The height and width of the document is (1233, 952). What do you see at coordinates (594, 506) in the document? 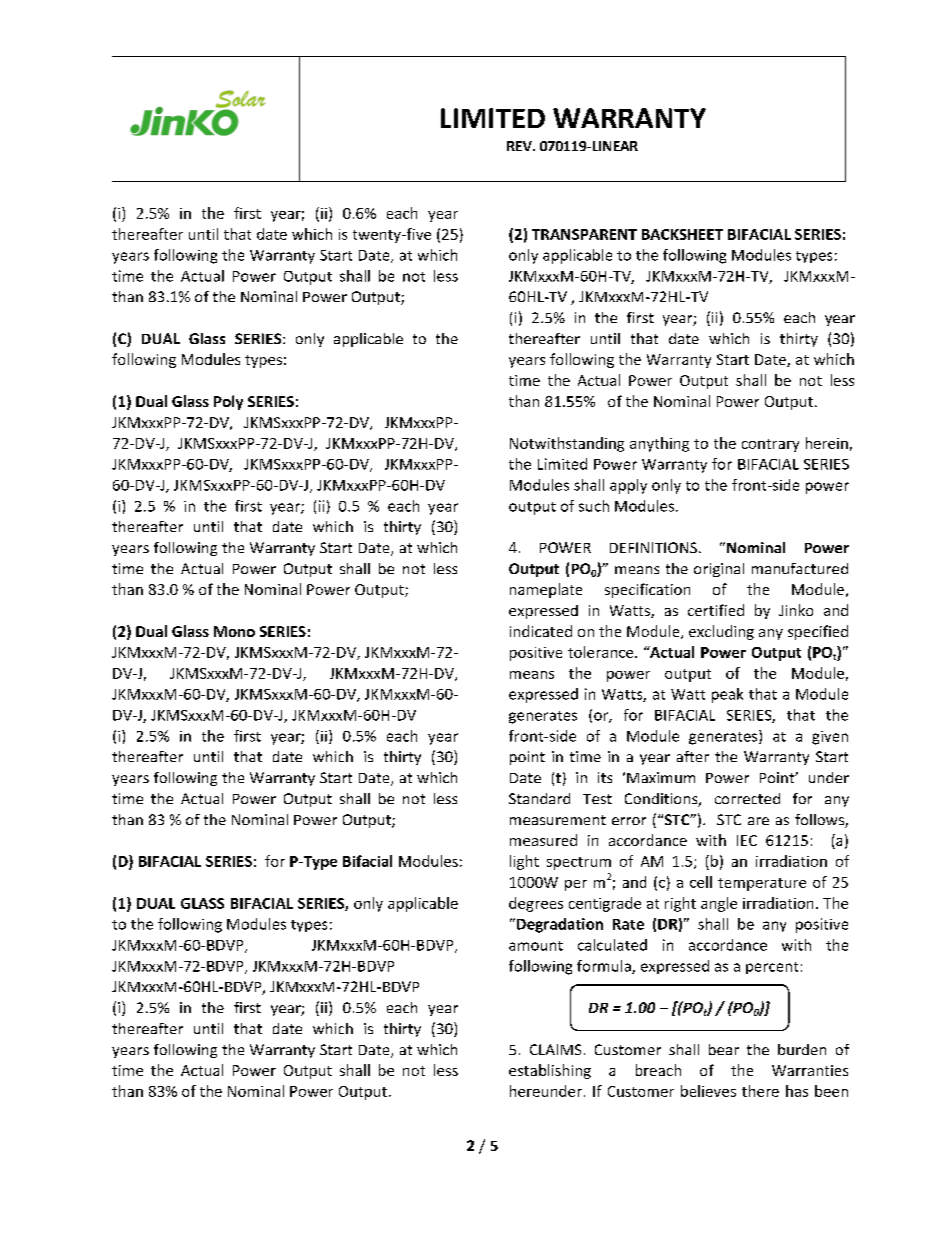
I see `such` at bounding box center [594, 506].
